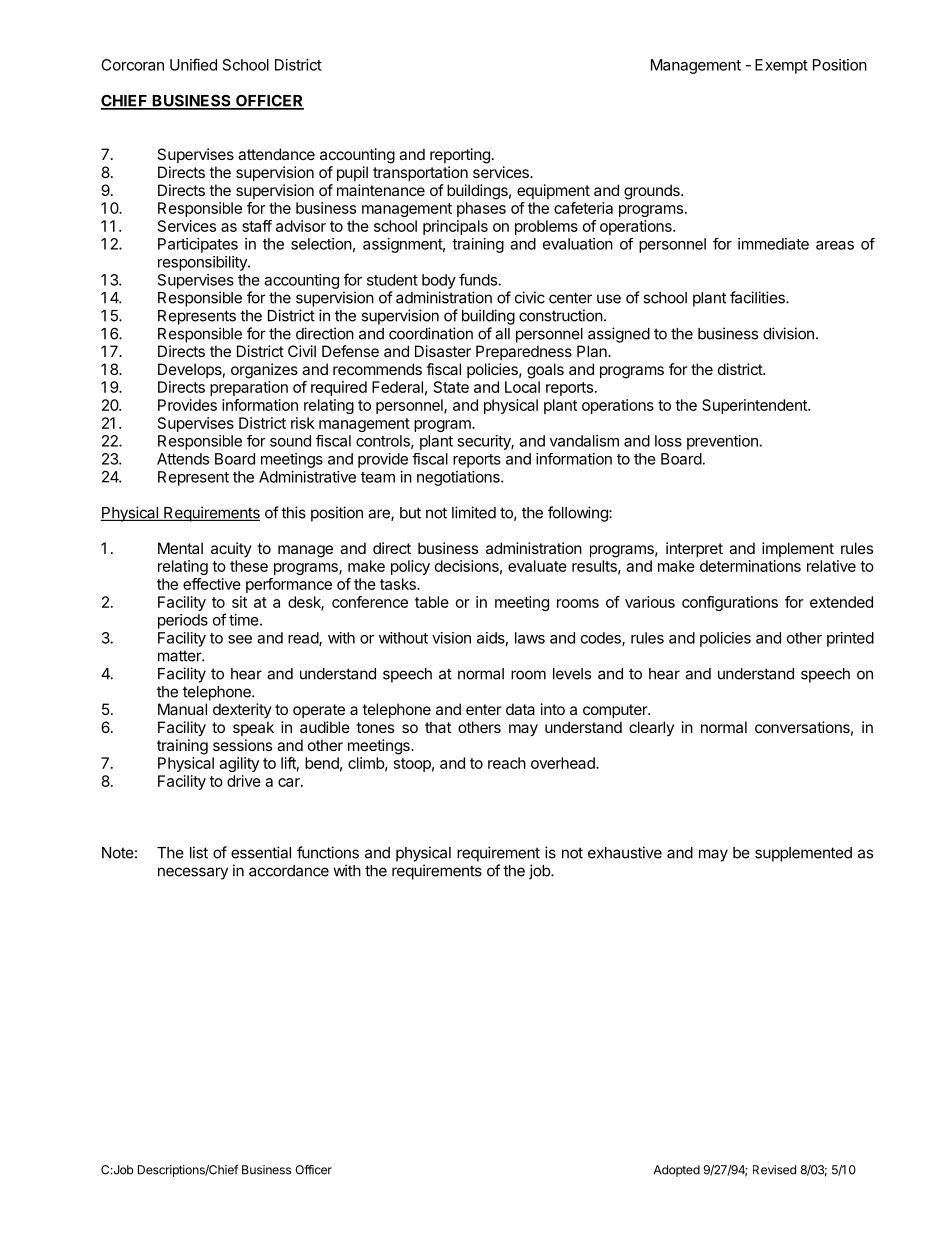 This screenshot has height=1233, width=952. I want to click on reach, so click(507, 763).
